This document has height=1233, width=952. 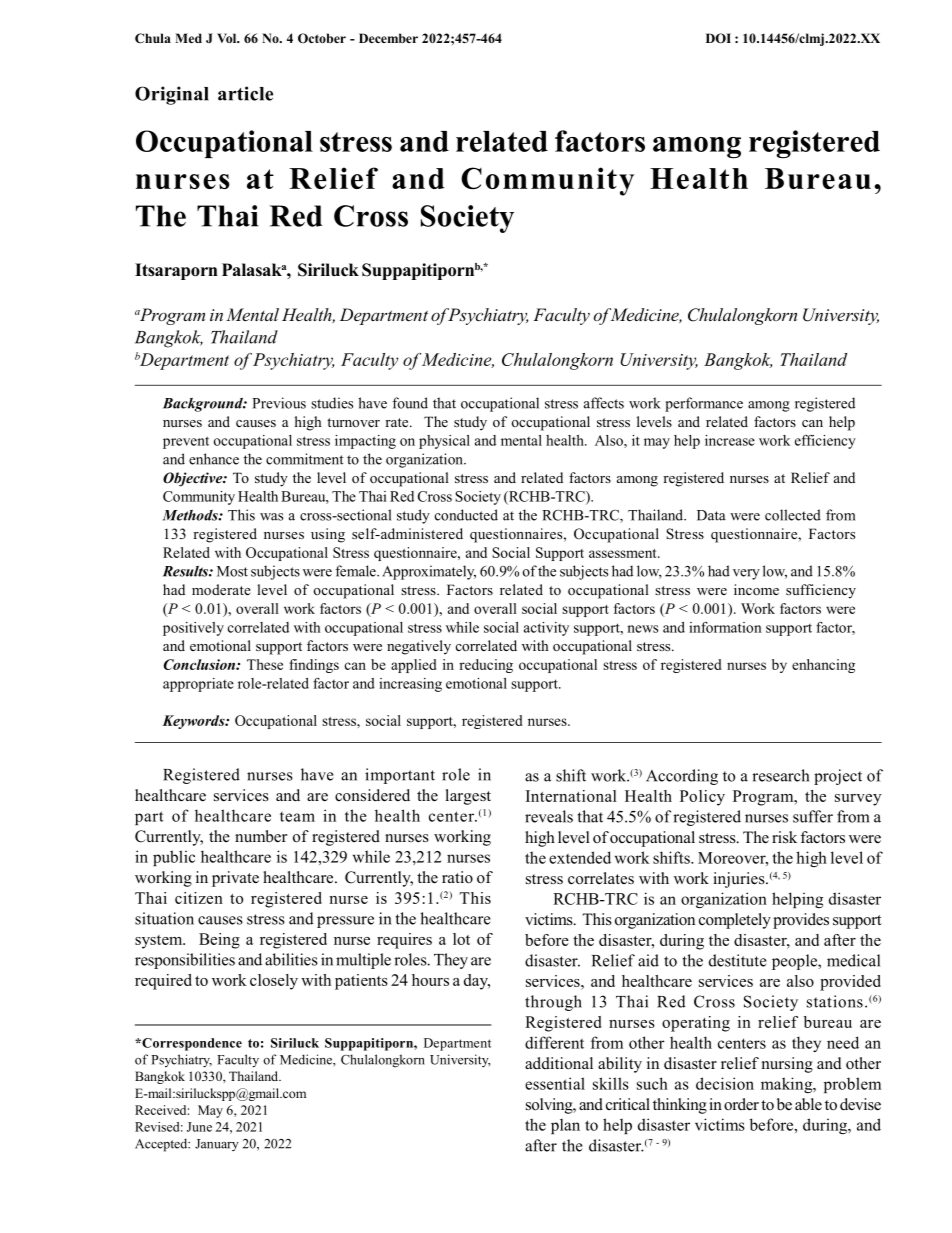 What do you see at coordinates (604, 403) in the document?
I see `affects` at bounding box center [604, 403].
